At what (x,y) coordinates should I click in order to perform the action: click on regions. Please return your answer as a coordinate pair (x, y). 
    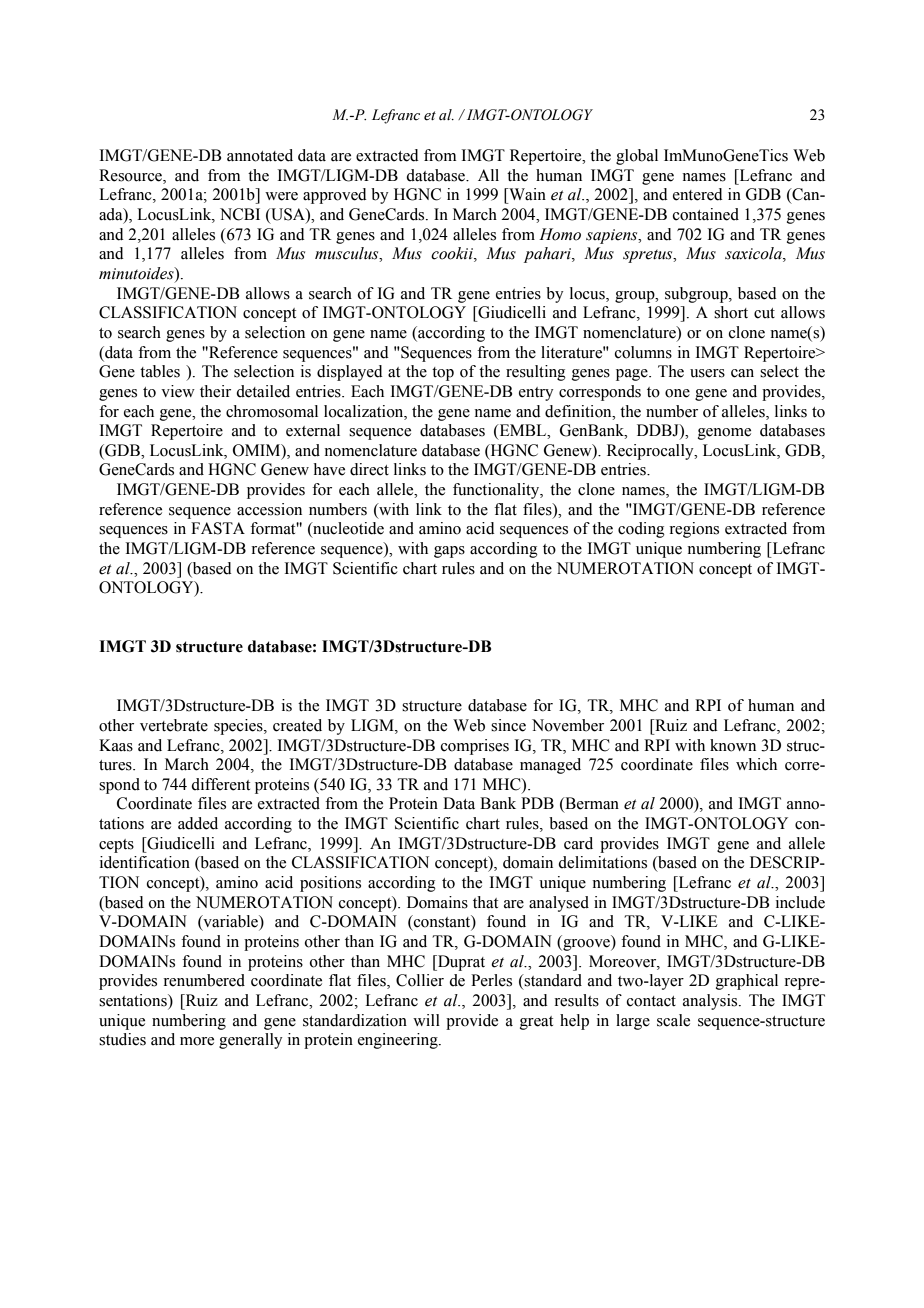
    Looking at the image, I should click on (694, 530).
